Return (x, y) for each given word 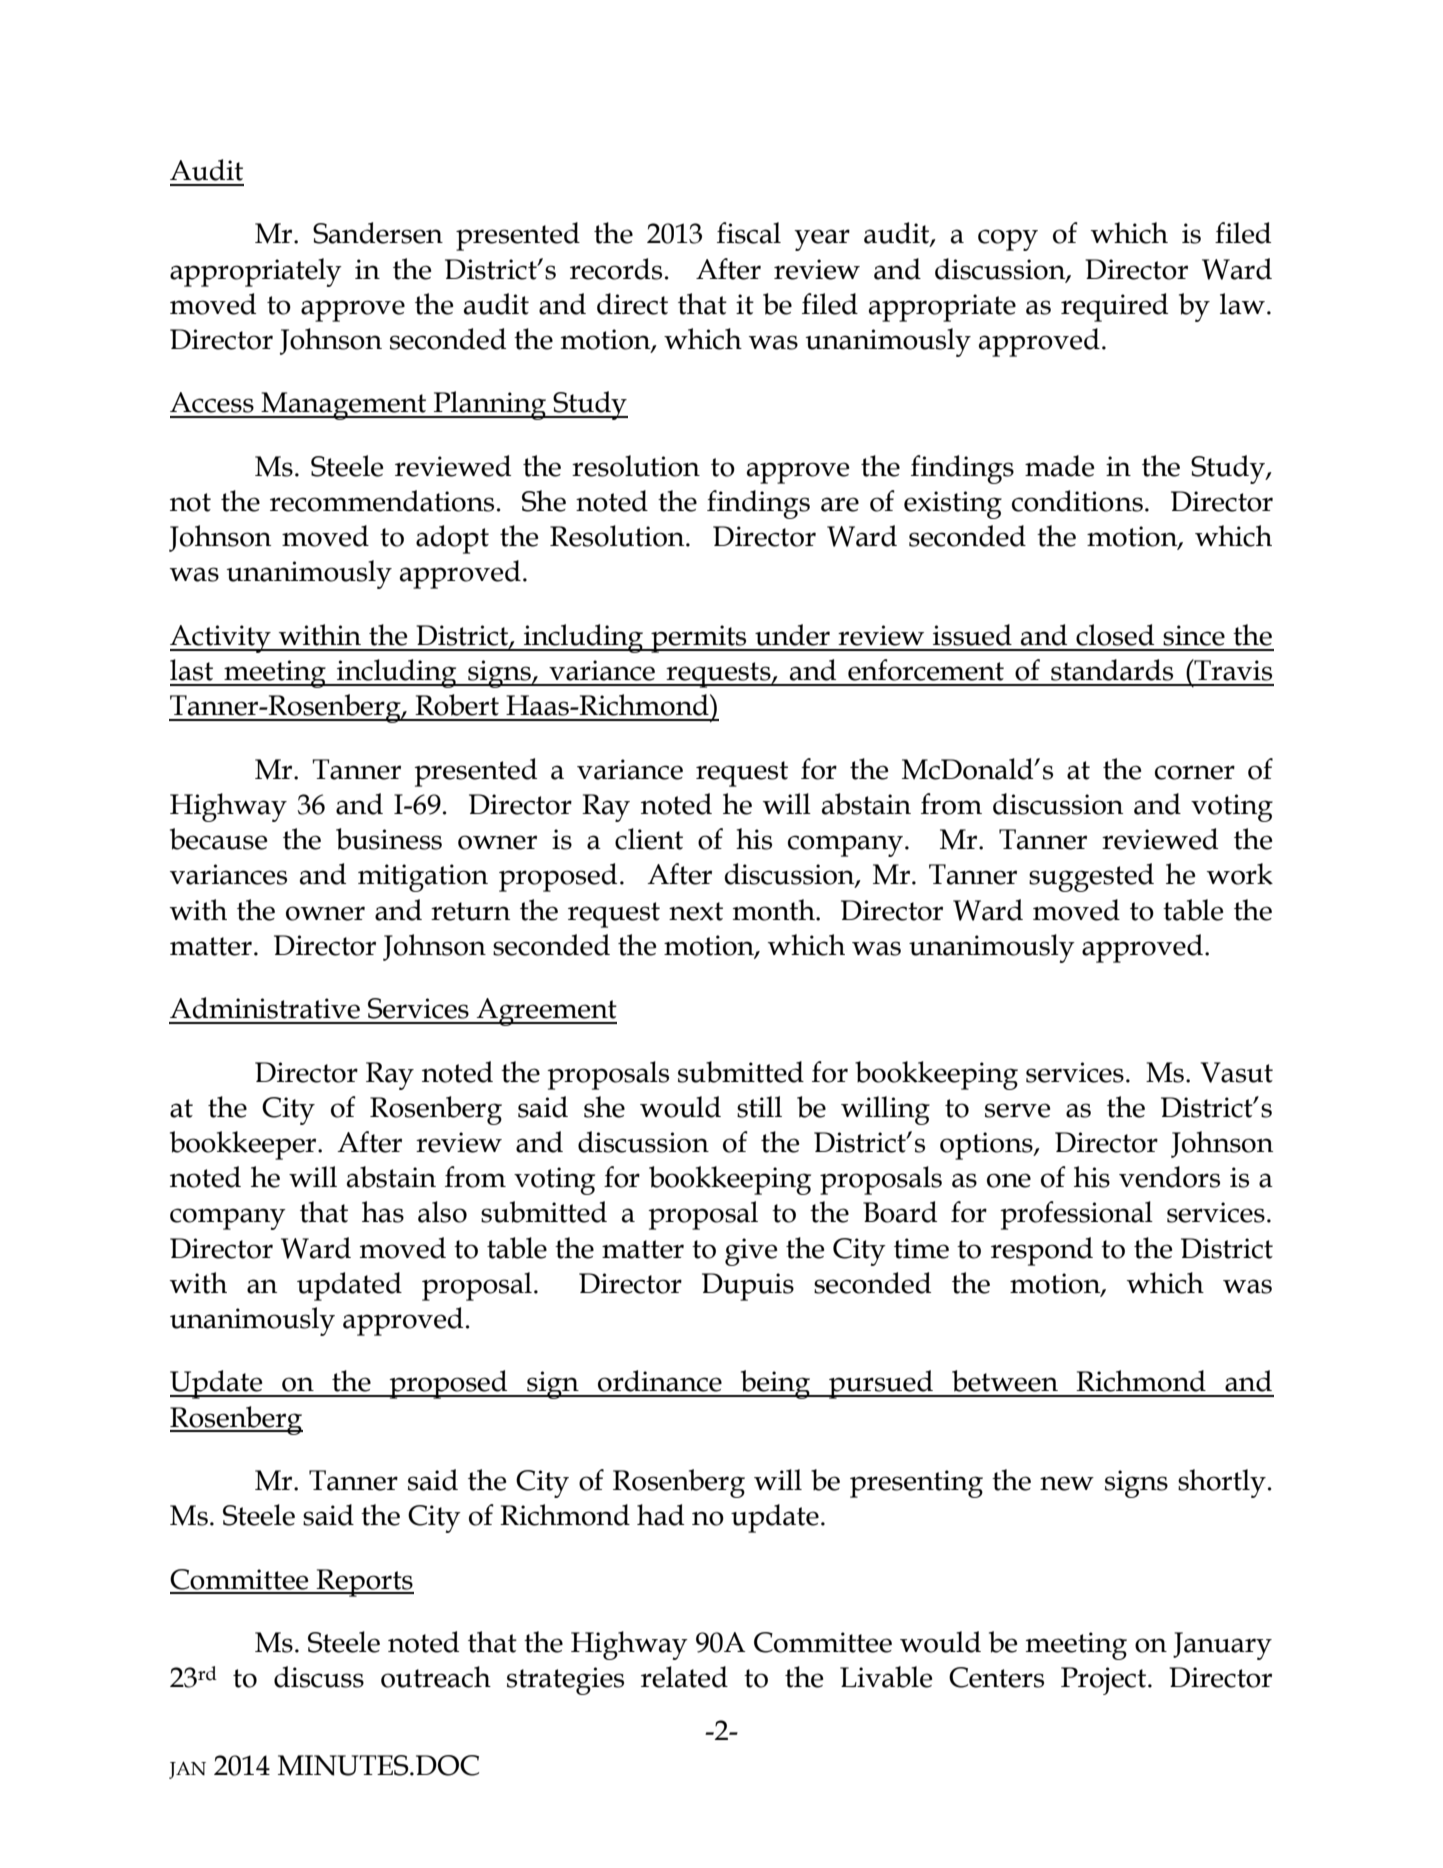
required (1114, 307)
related (684, 1677)
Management (343, 406)
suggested (1091, 877)
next (696, 911)
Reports (364, 1583)
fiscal (749, 233)
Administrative (265, 1008)
